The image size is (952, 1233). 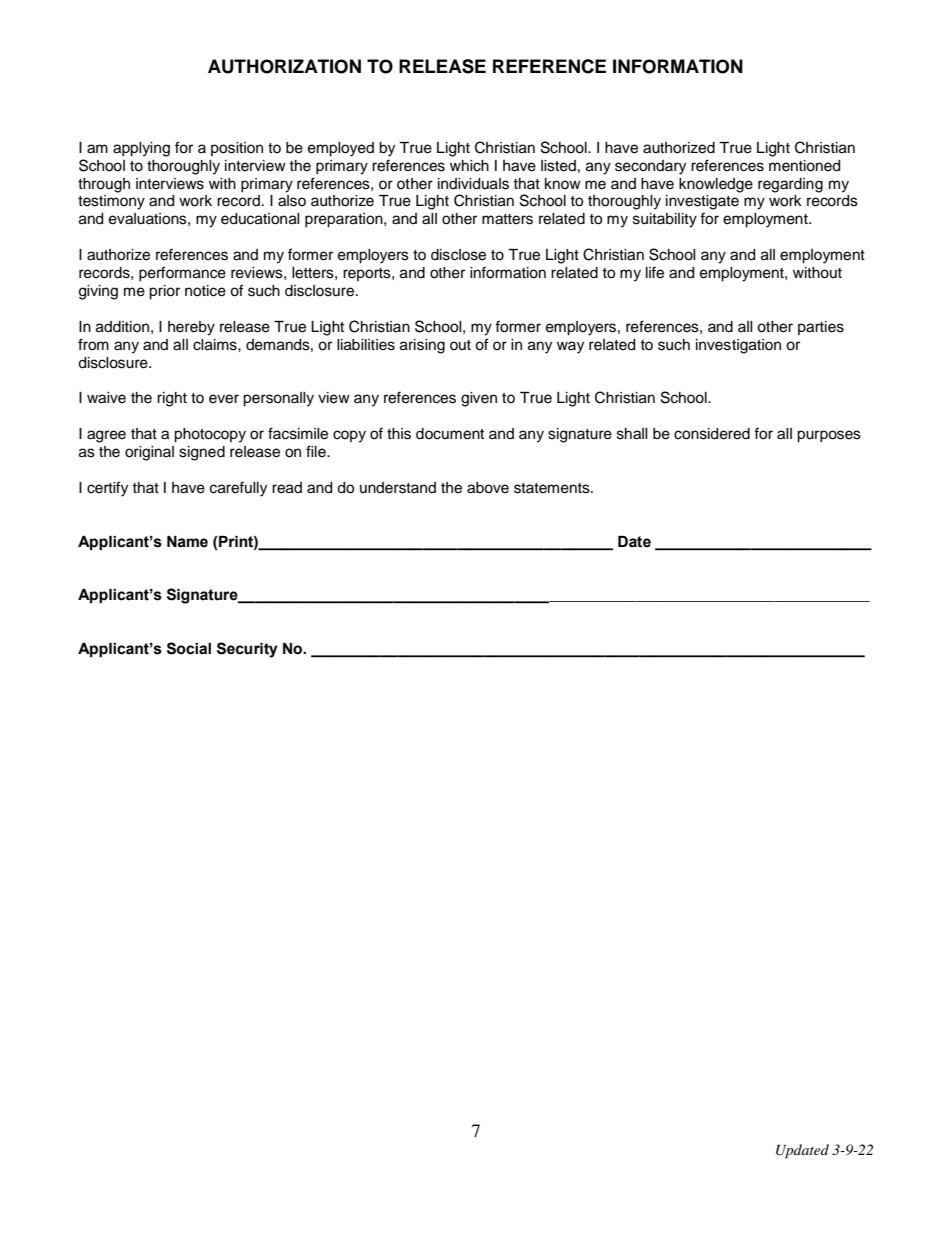 What do you see at coordinates (341, 149) in the screenshot?
I see `employed` at bounding box center [341, 149].
